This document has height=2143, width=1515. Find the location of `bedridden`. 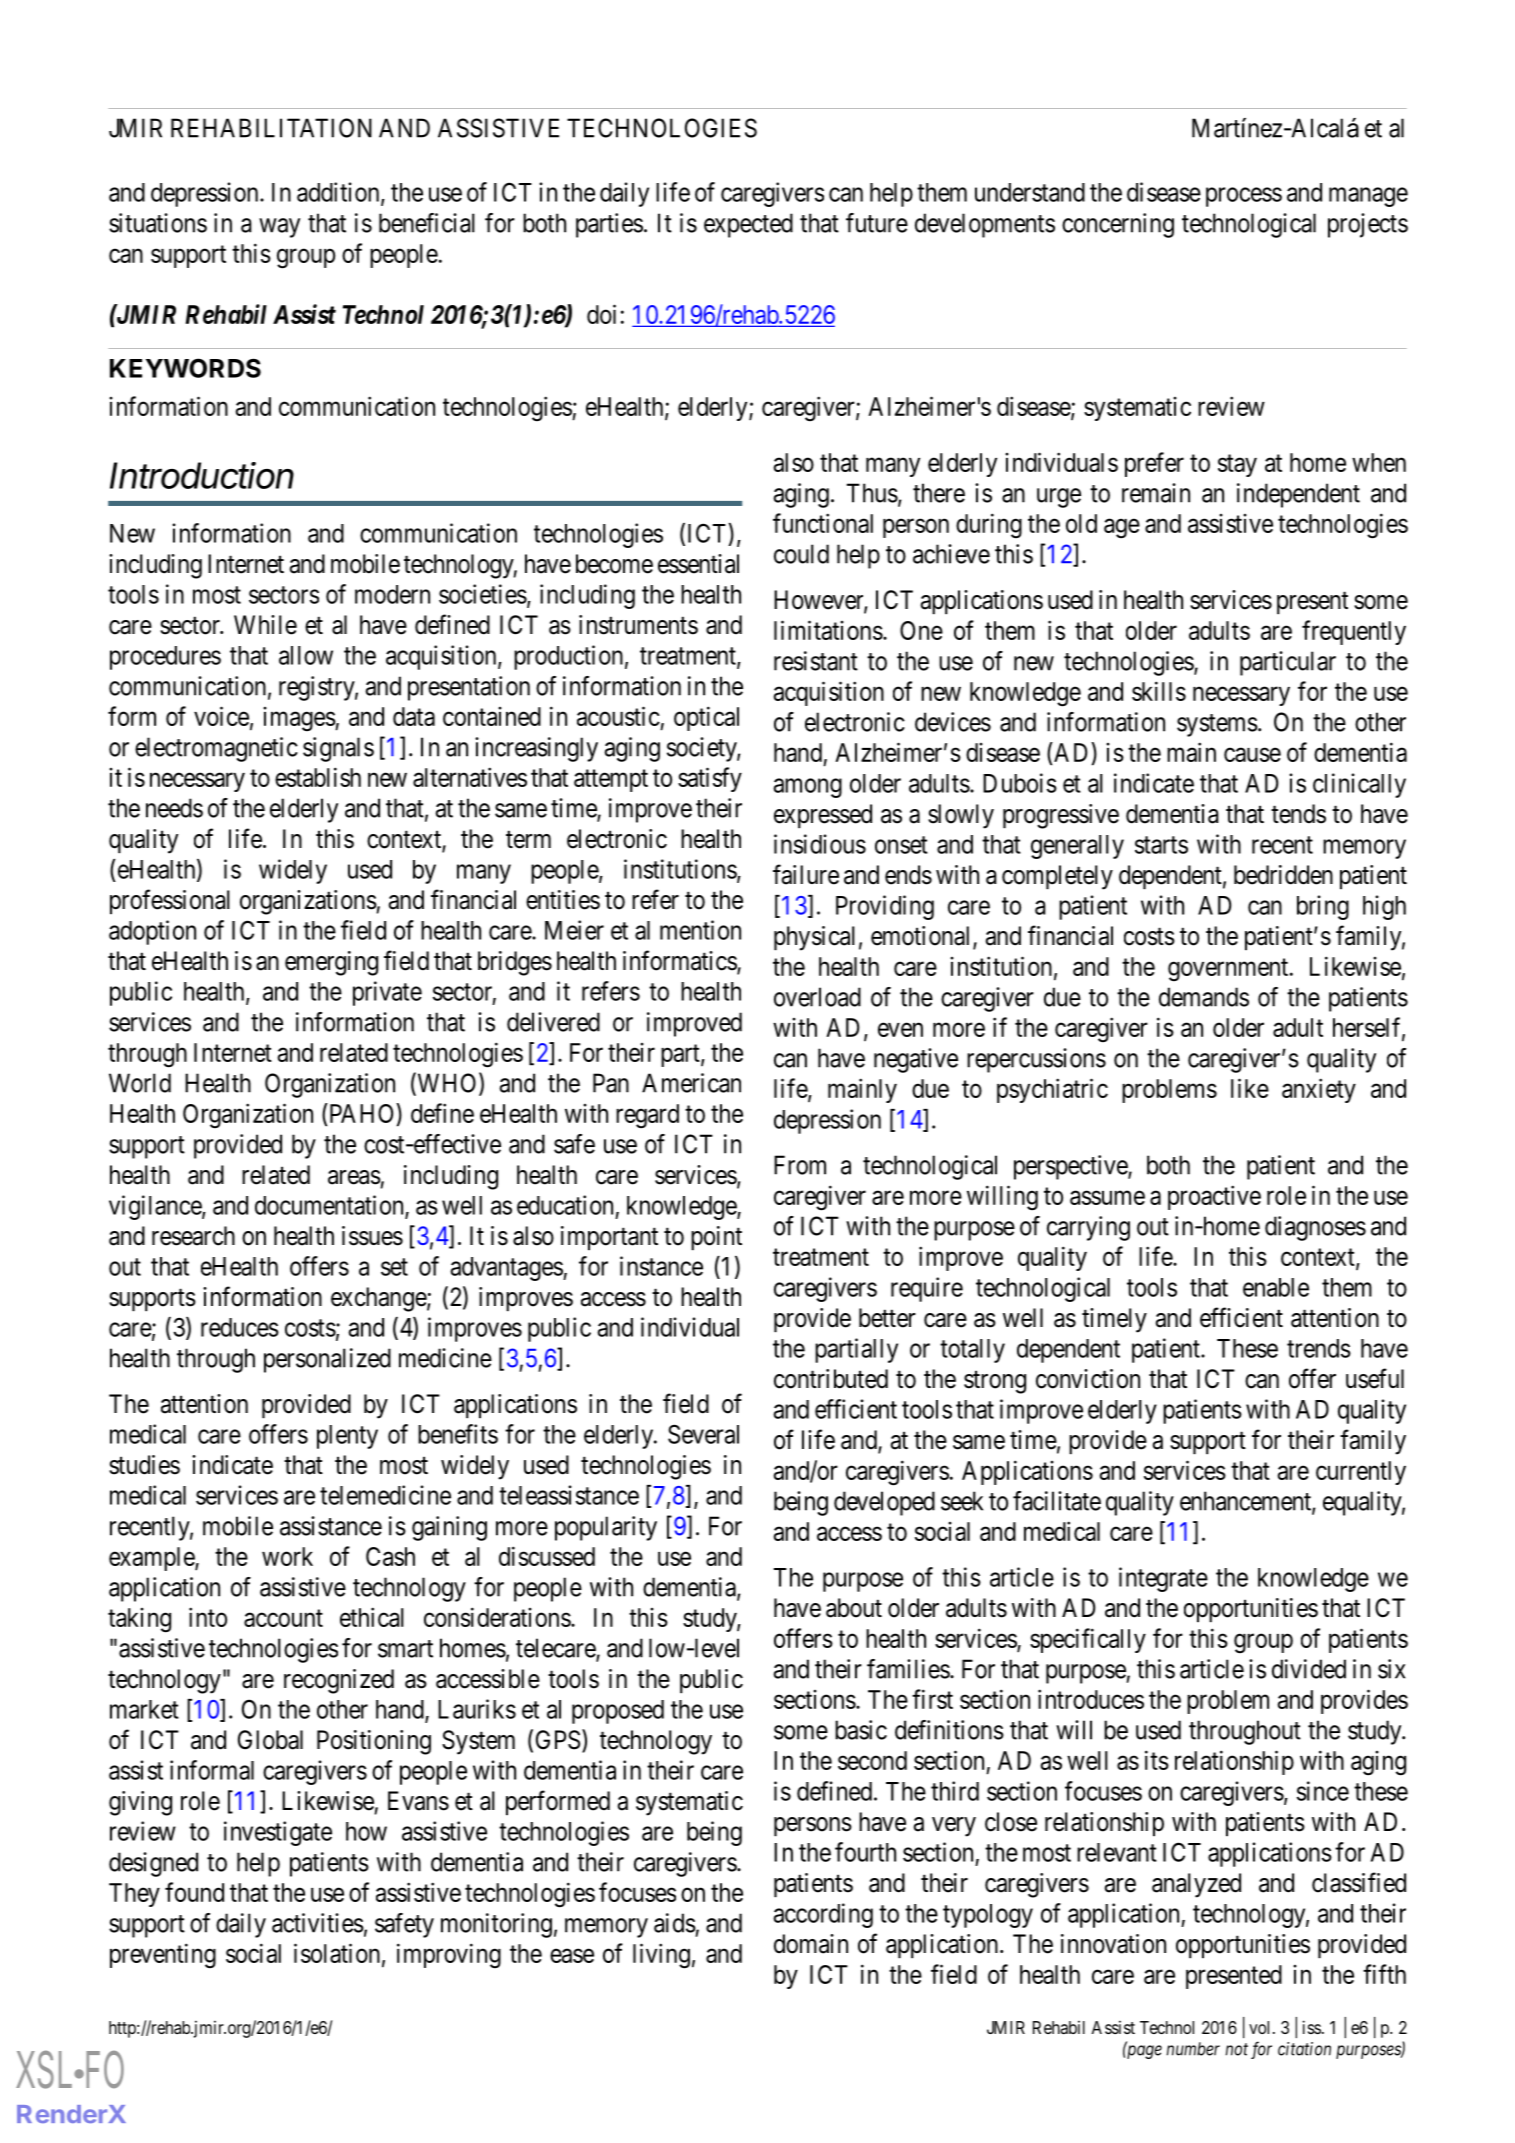

bedridden is located at coordinates (1283, 875).
